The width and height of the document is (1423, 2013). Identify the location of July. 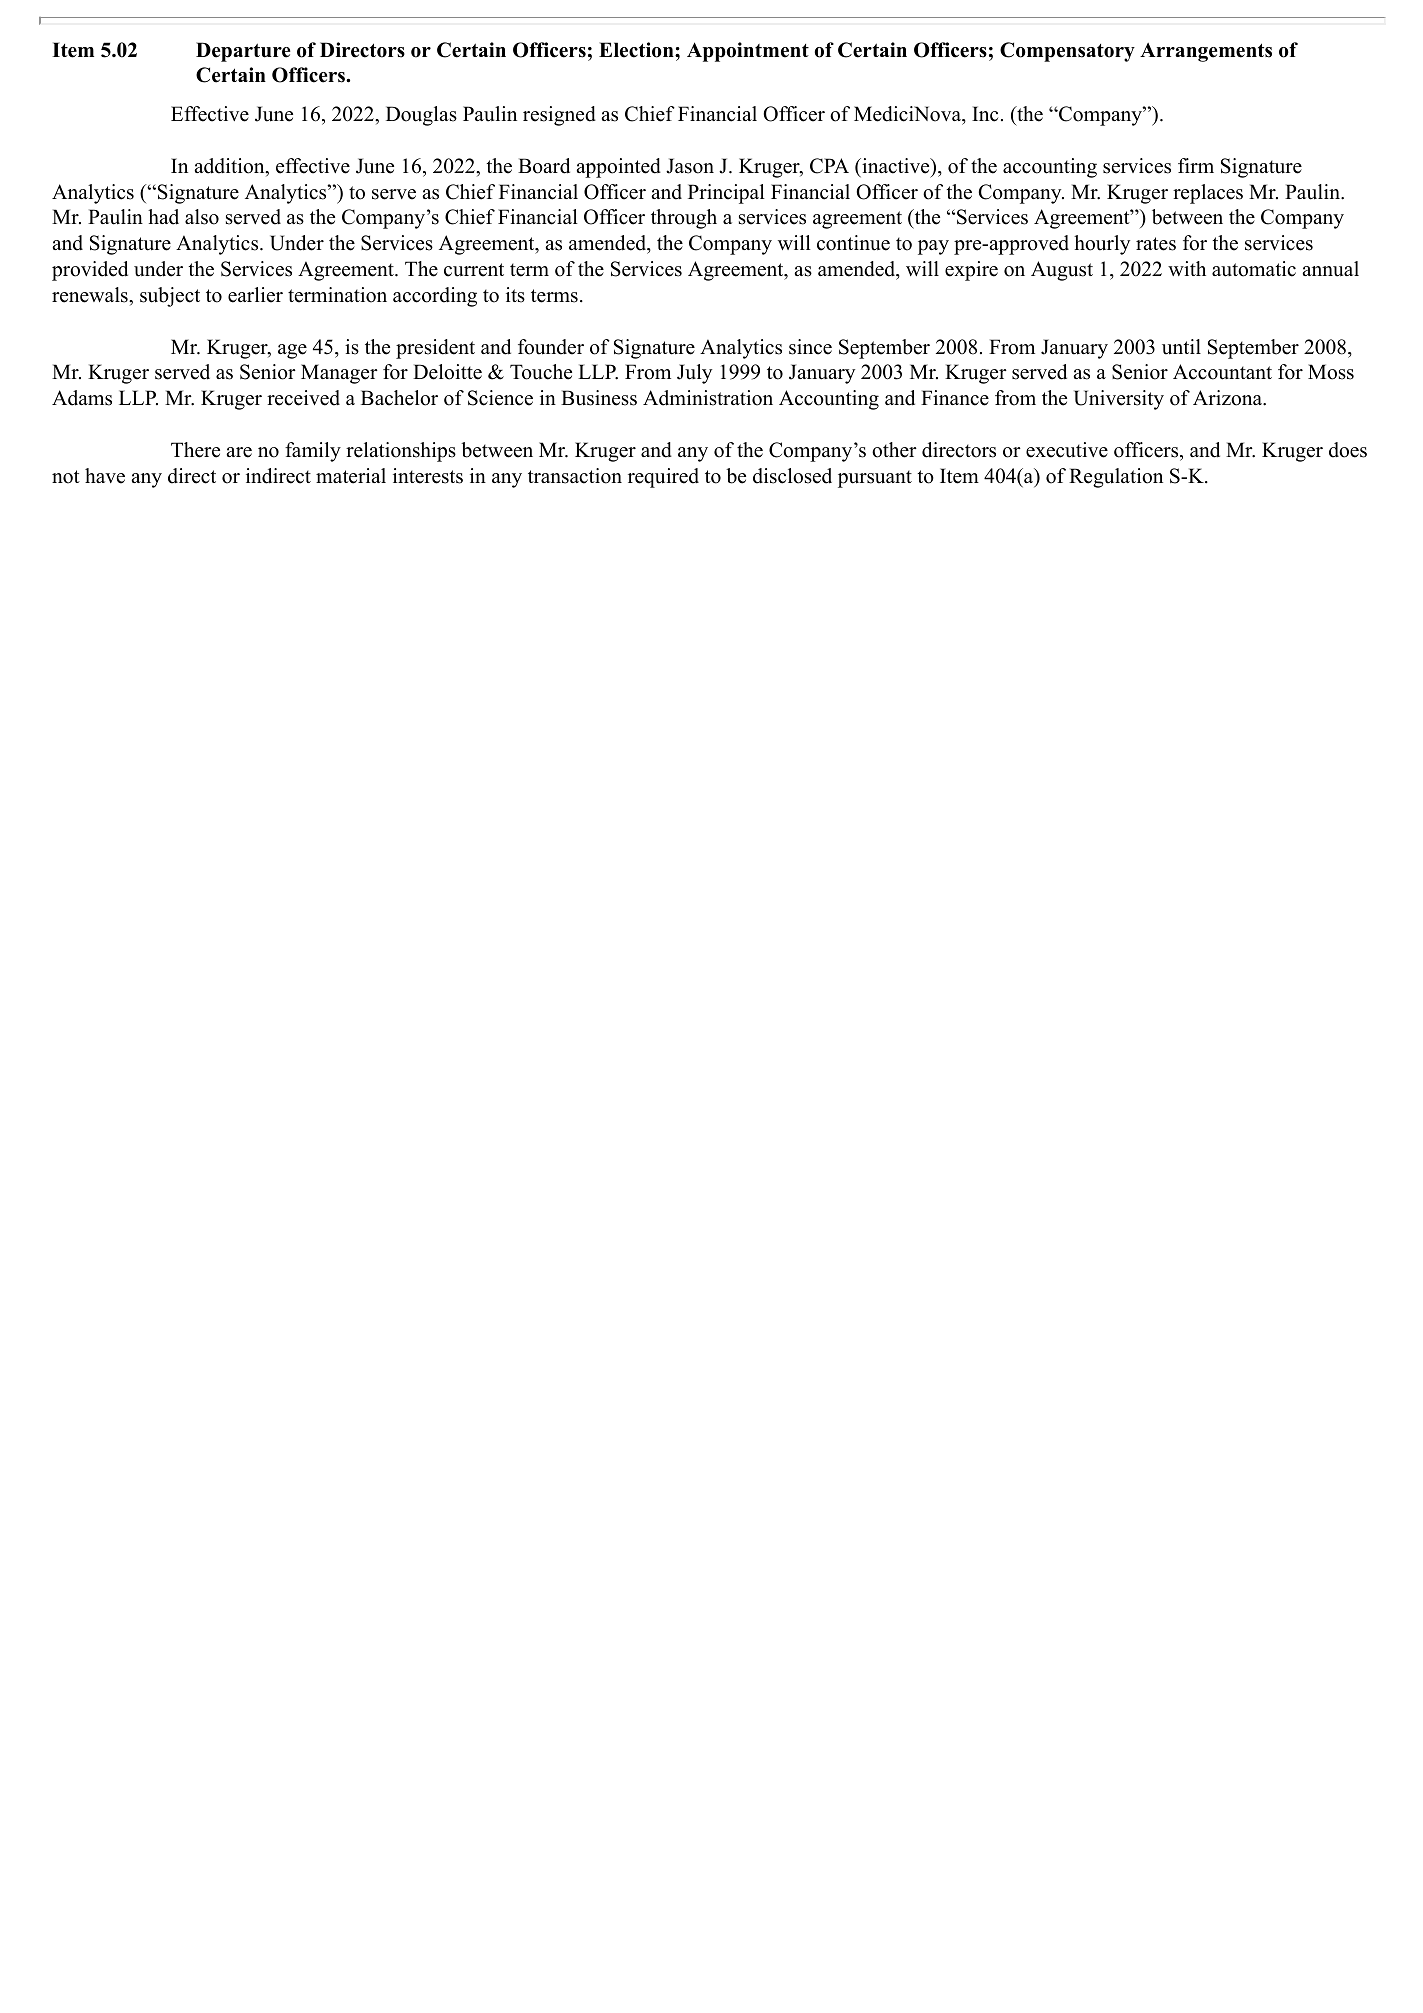
(694, 374).
